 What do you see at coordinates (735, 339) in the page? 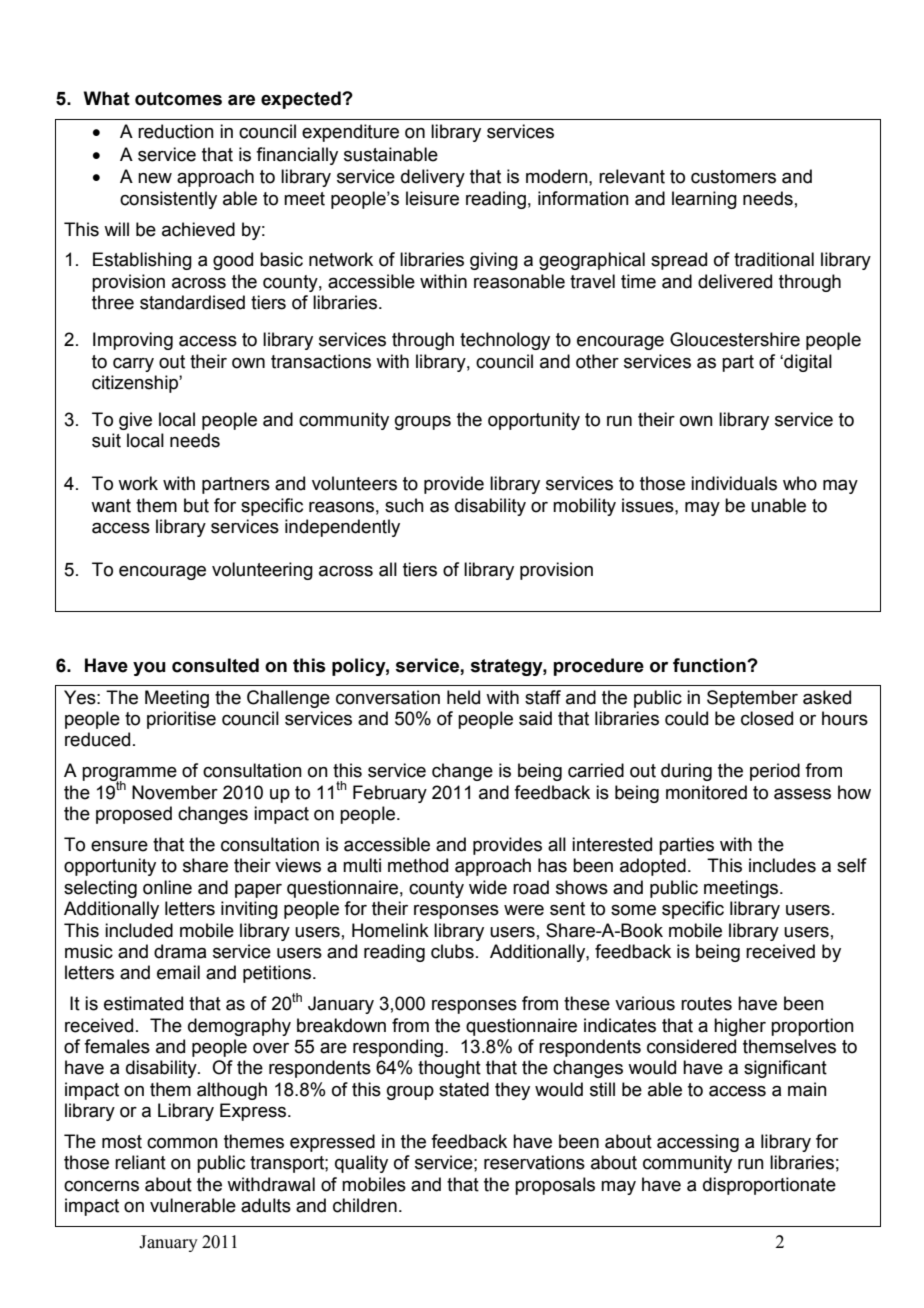
I see `Gloucestershire` at bounding box center [735, 339].
